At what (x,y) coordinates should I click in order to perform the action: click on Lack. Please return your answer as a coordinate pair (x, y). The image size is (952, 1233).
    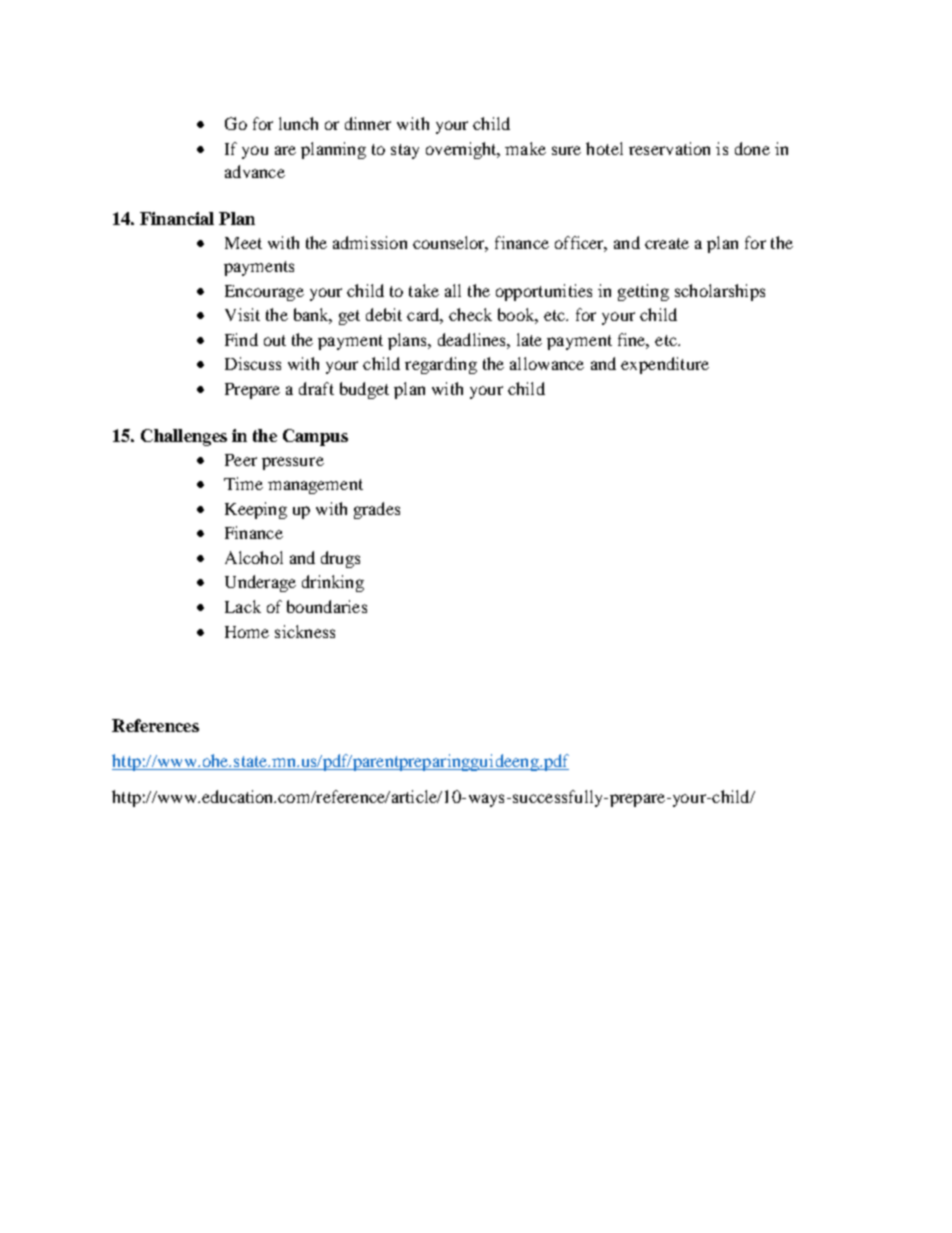
    Looking at the image, I should click on (243, 606).
